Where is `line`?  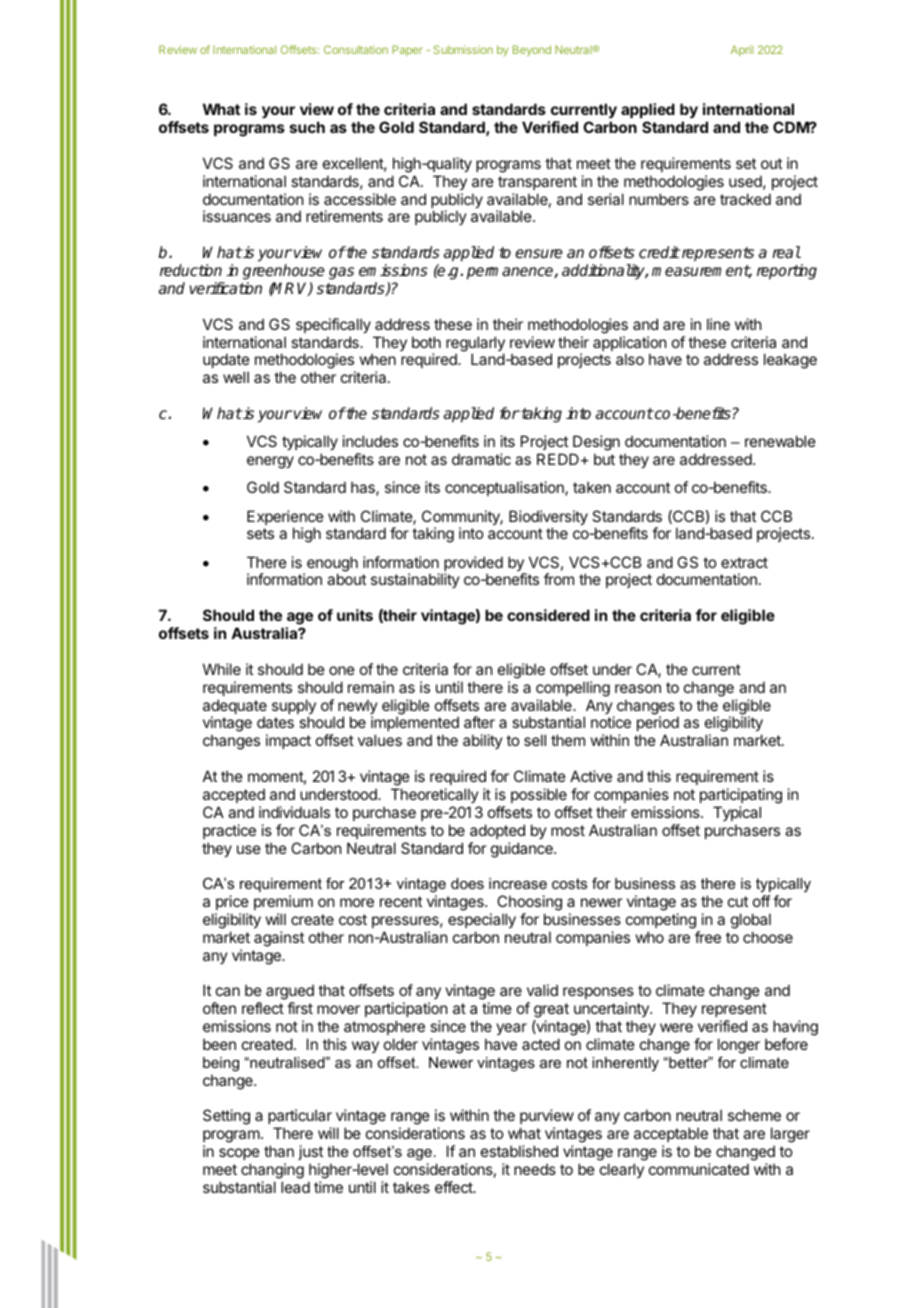 line is located at coordinates (718, 324).
